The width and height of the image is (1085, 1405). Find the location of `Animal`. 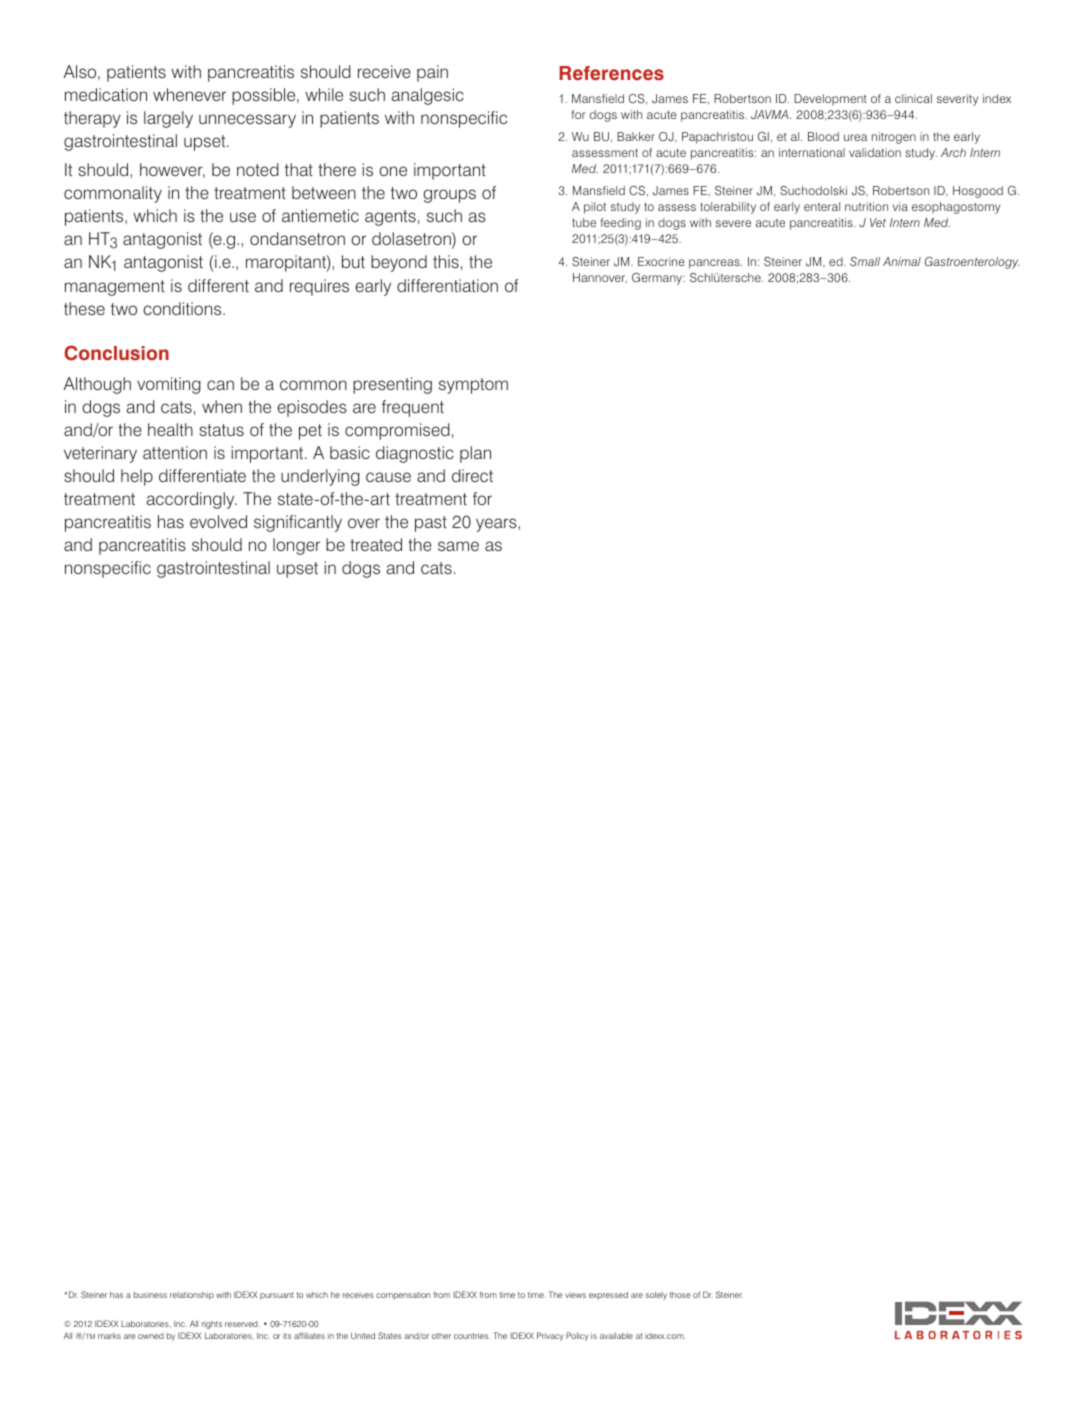

Animal is located at coordinates (902, 261).
